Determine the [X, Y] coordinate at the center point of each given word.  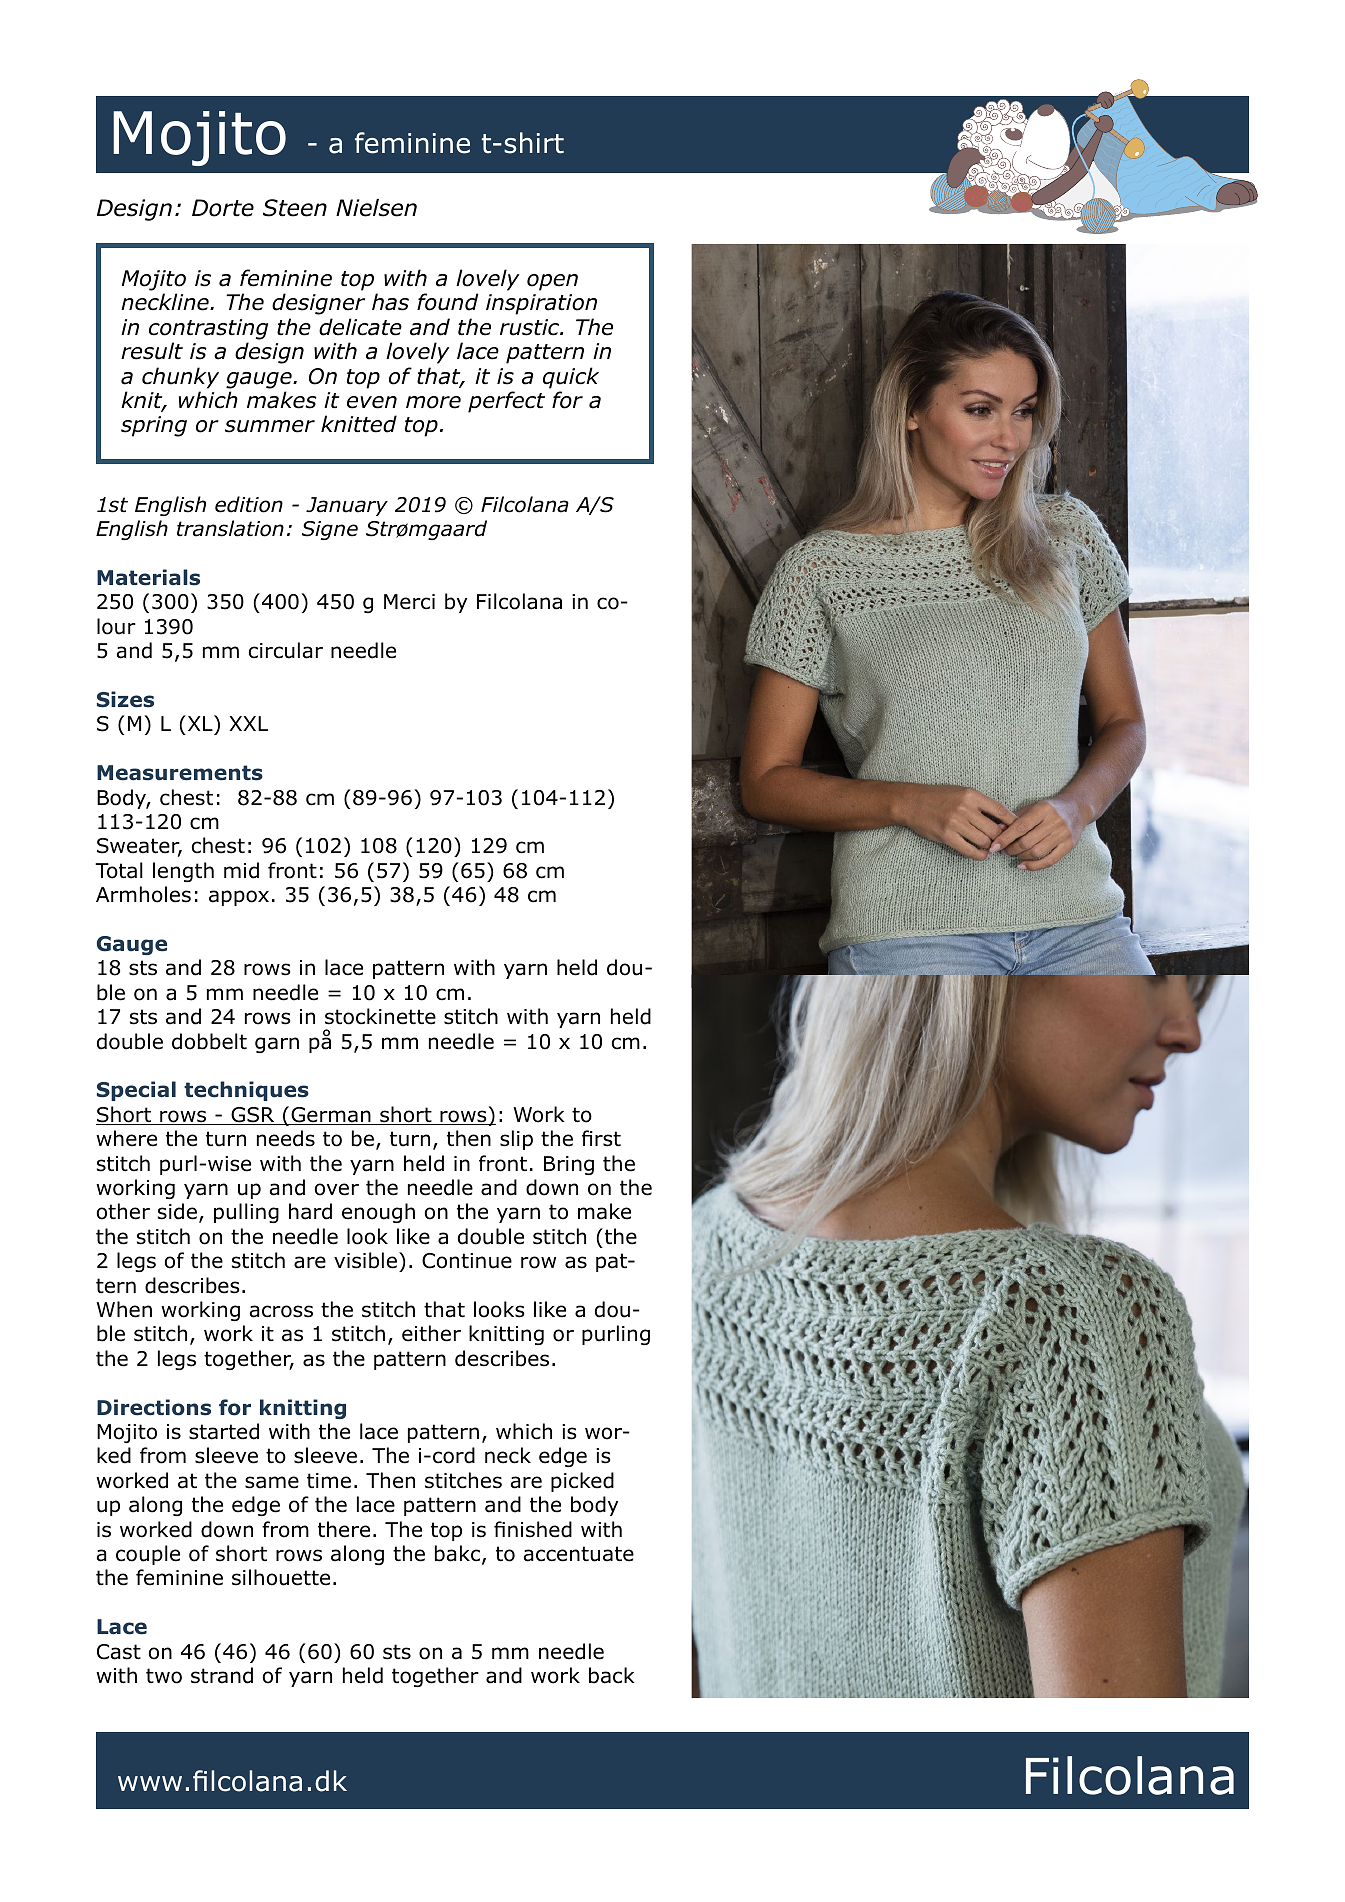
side [177, 1211]
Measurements [180, 773]
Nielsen [376, 208]
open [552, 282]
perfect [506, 402]
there [344, 1529]
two [164, 1676]
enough [378, 1213]
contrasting [208, 329]
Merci [409, 602]
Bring [569, 1165]
